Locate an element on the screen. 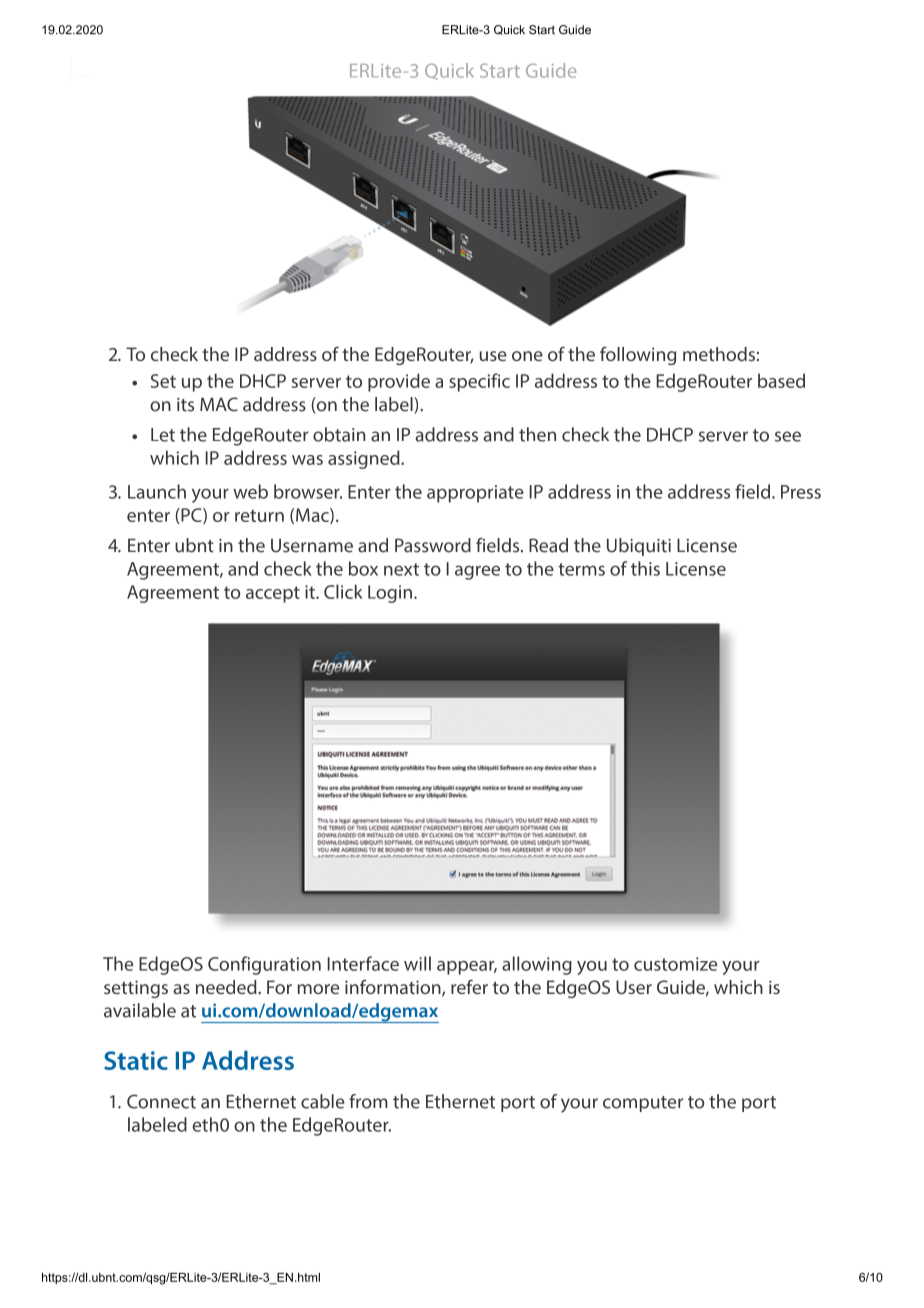 The height and width of the screenshot is (1308, 924). terms is located at coordinates (581, 569).
